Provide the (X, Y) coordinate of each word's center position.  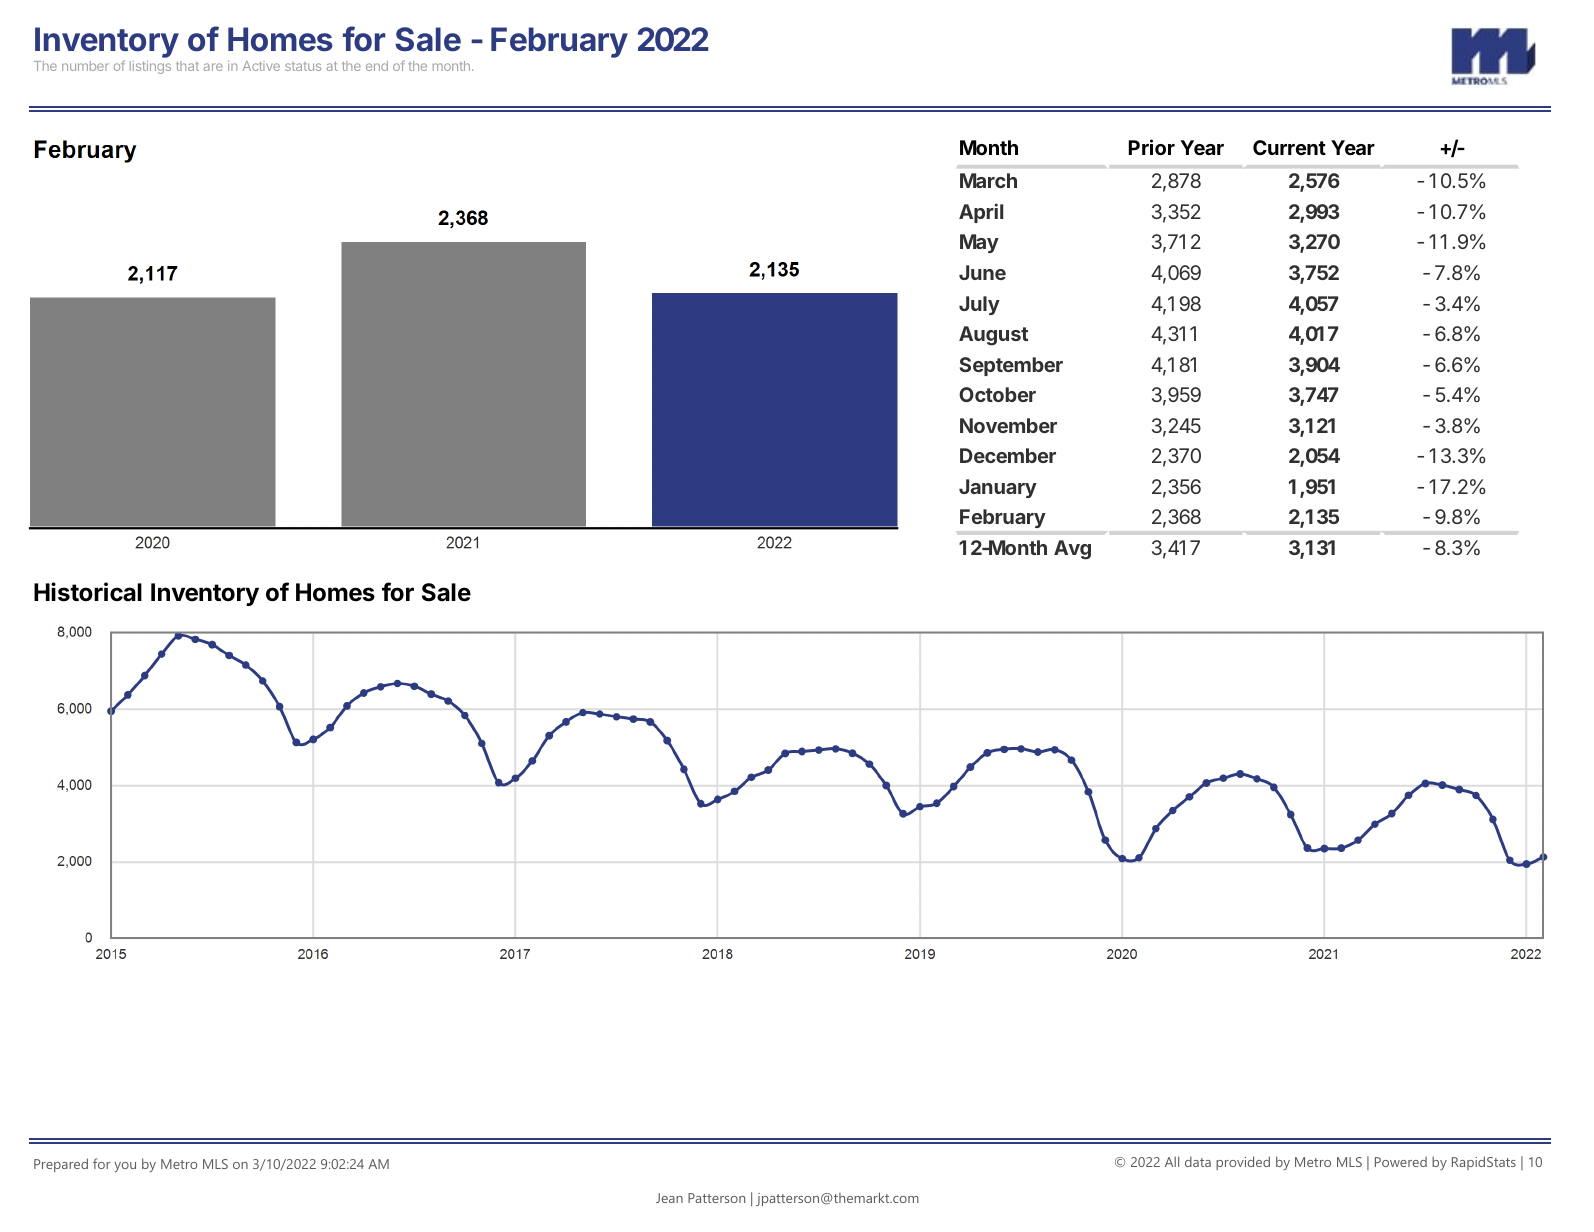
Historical (88, 592)
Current (1289, 147)
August (993, 336)
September (1011, 366)
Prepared (61, 1165)
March (988, 180)
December (1008, 455)
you (125, 1167)
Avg (1072, 550)
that (187, 66)
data (1198, 1161)
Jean (669, 1198)
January (998, 488)
